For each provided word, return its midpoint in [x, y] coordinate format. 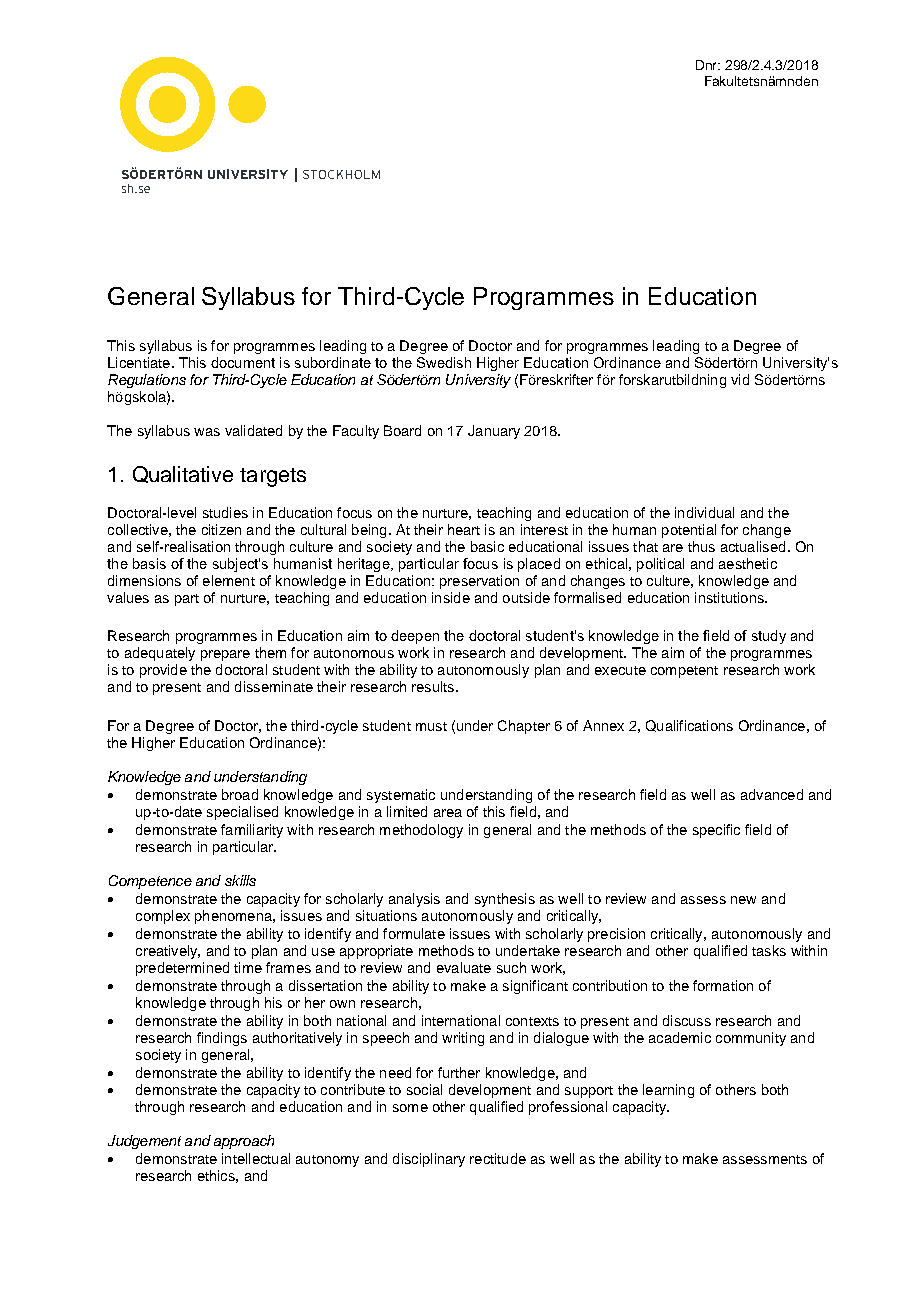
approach [244, 1142]
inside [451, 597]
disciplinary [429, 1160]
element [229, 580]
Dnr [708, 65]
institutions [730, 597]
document [243, 362]
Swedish [444, 362]
